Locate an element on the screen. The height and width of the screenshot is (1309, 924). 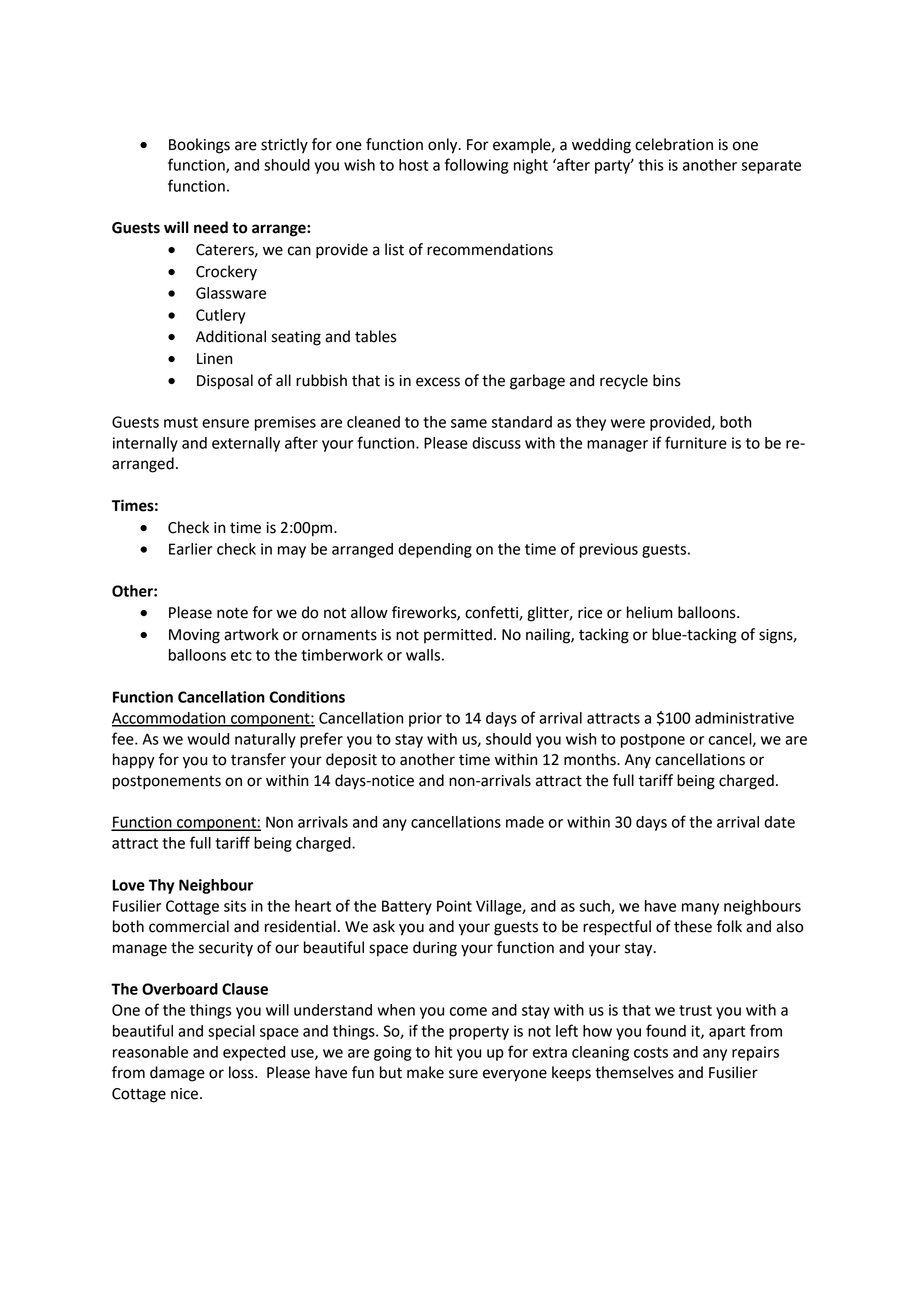
celebration is located at coordinates (674, 144).
